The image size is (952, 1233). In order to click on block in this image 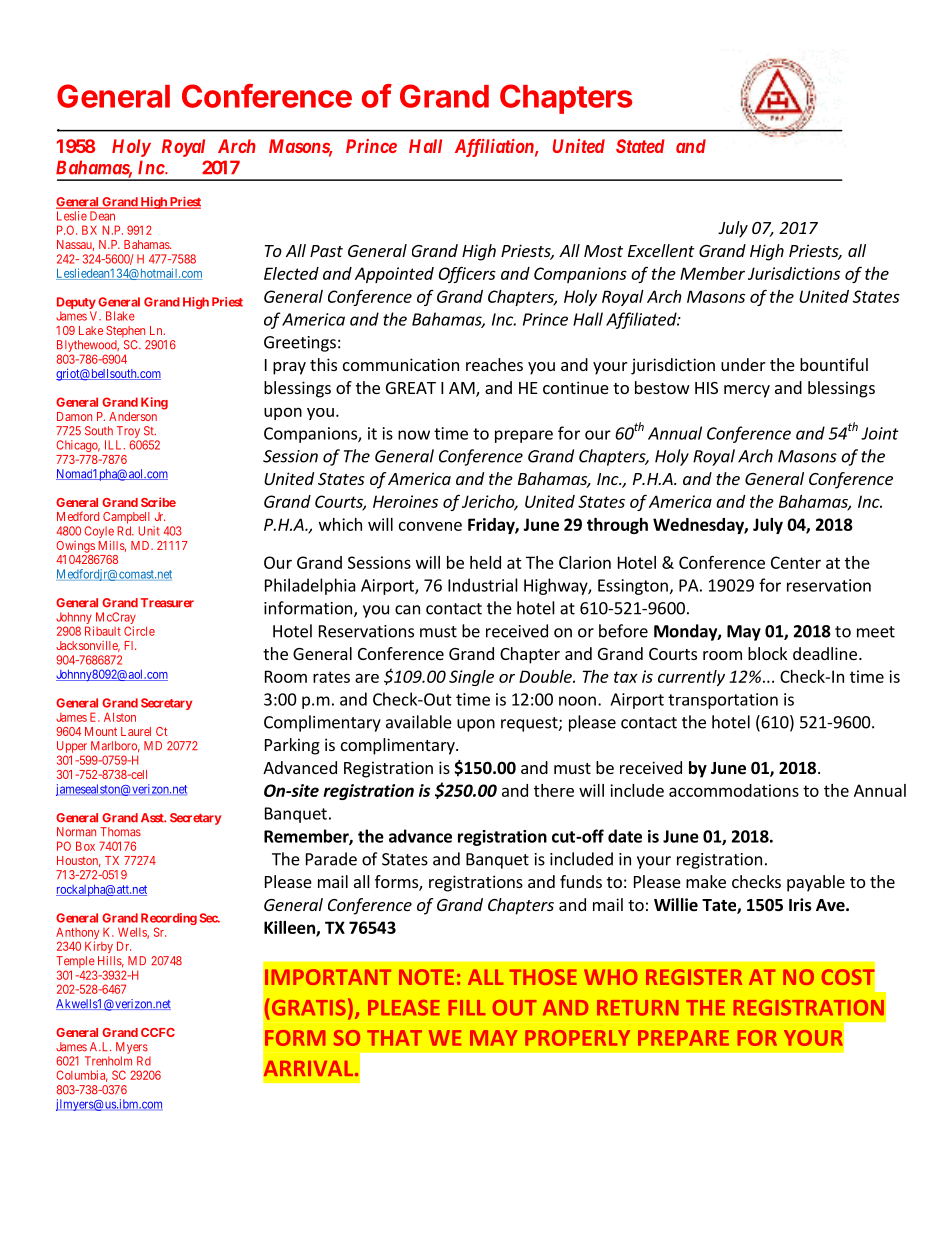, I will do `click(767, 653)`.
